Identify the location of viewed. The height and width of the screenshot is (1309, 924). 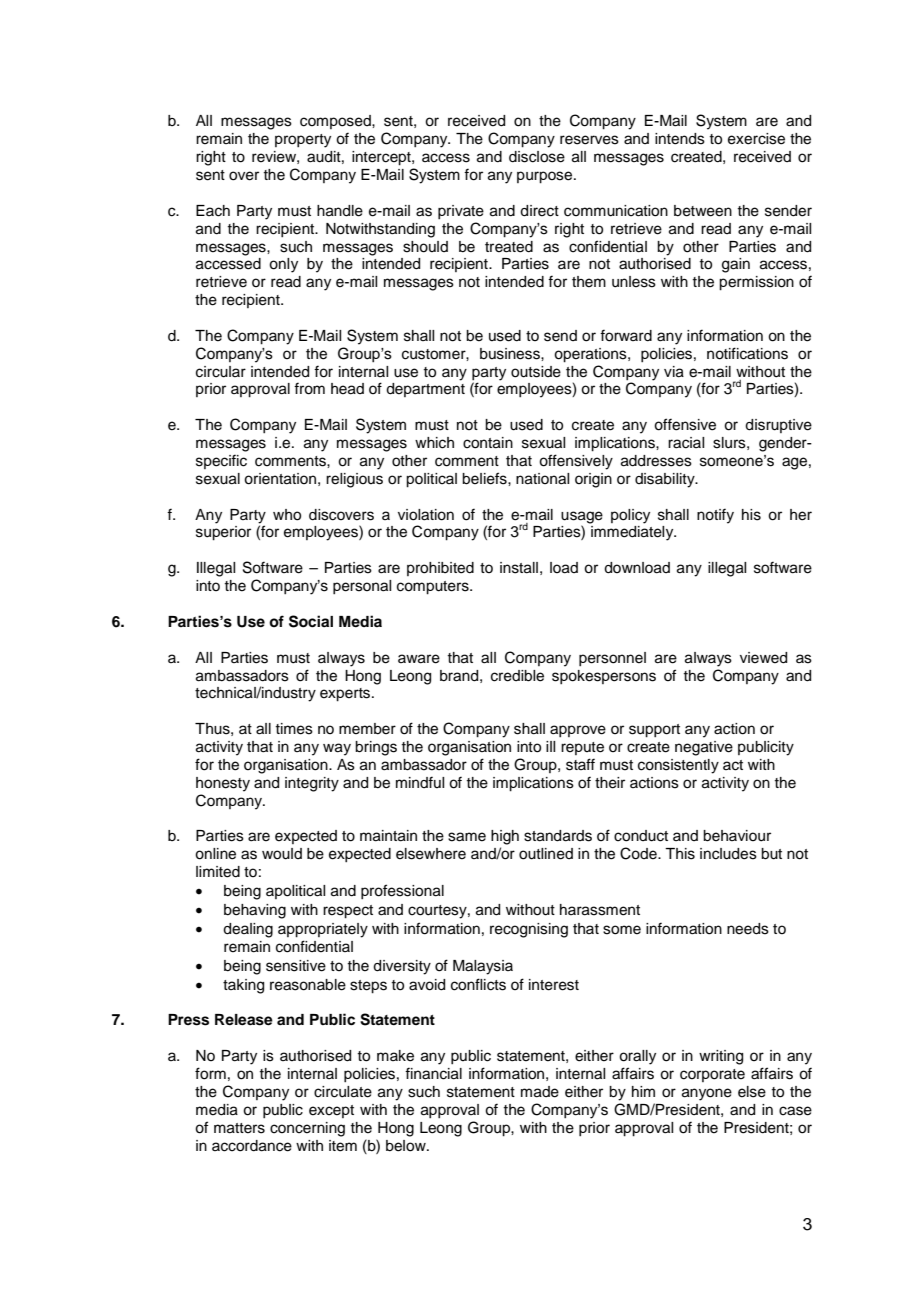
(763, 658).
